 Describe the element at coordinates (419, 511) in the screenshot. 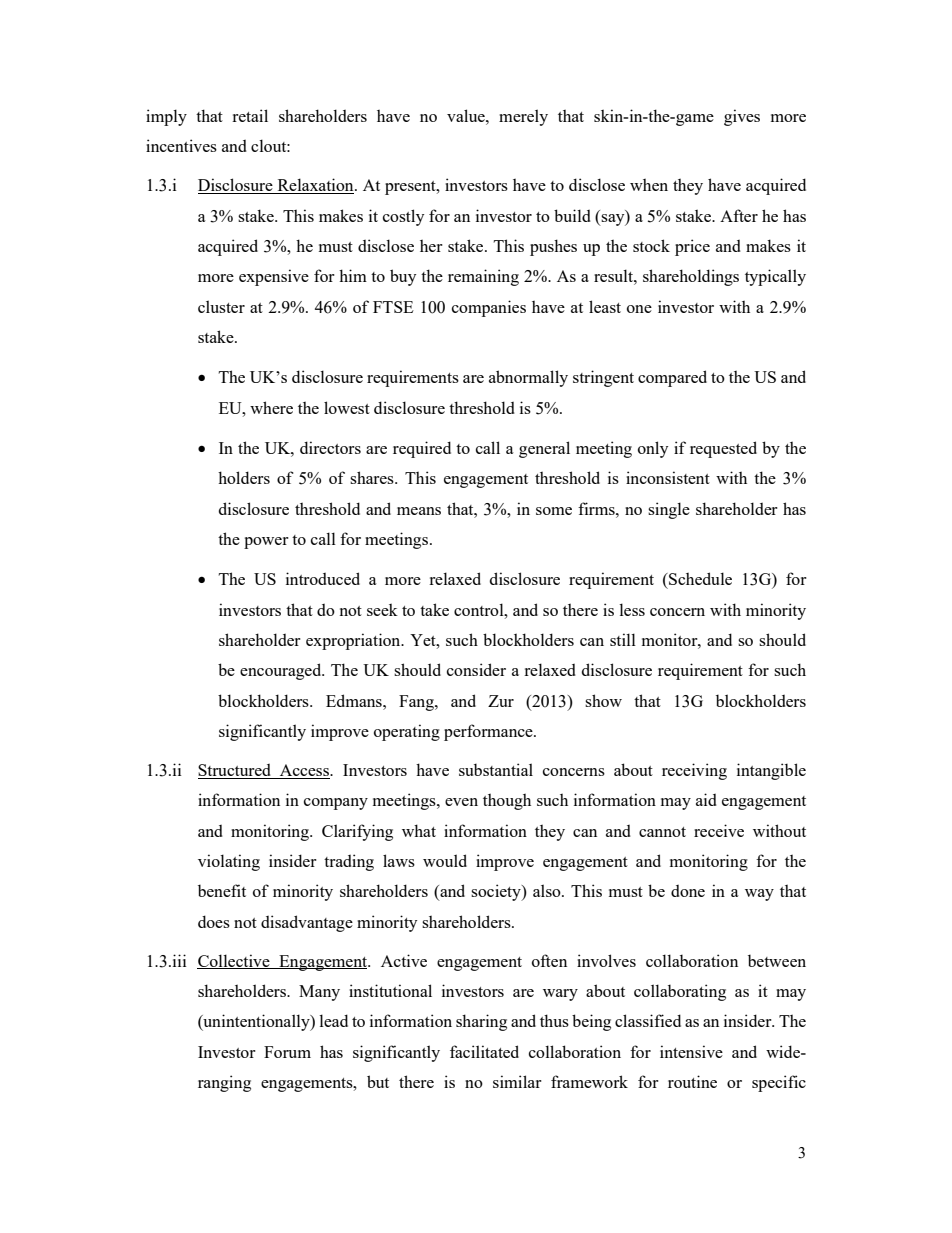

I see `means` at that location.
